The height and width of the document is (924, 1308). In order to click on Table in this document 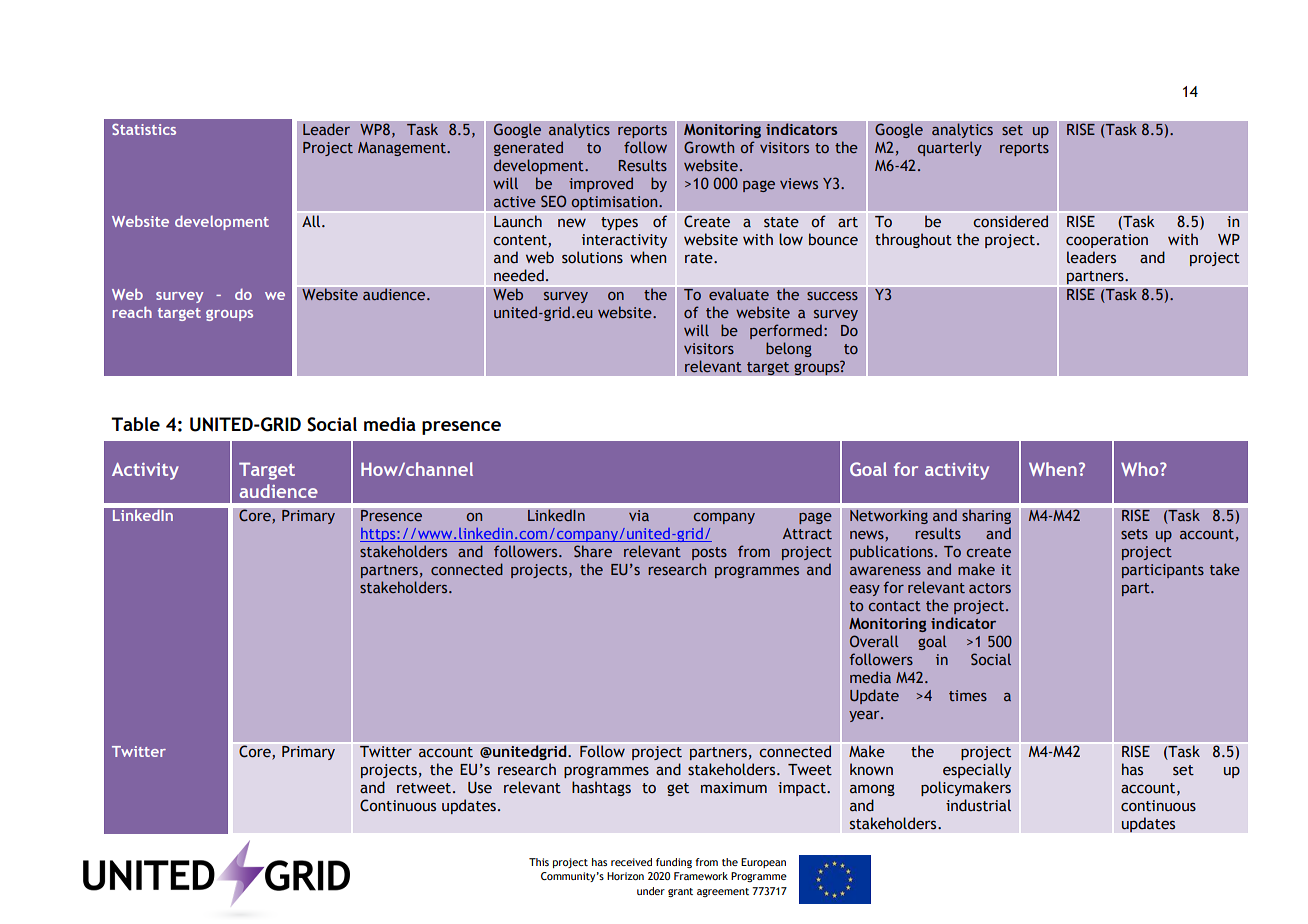, I will do `click(135, 424)`.
